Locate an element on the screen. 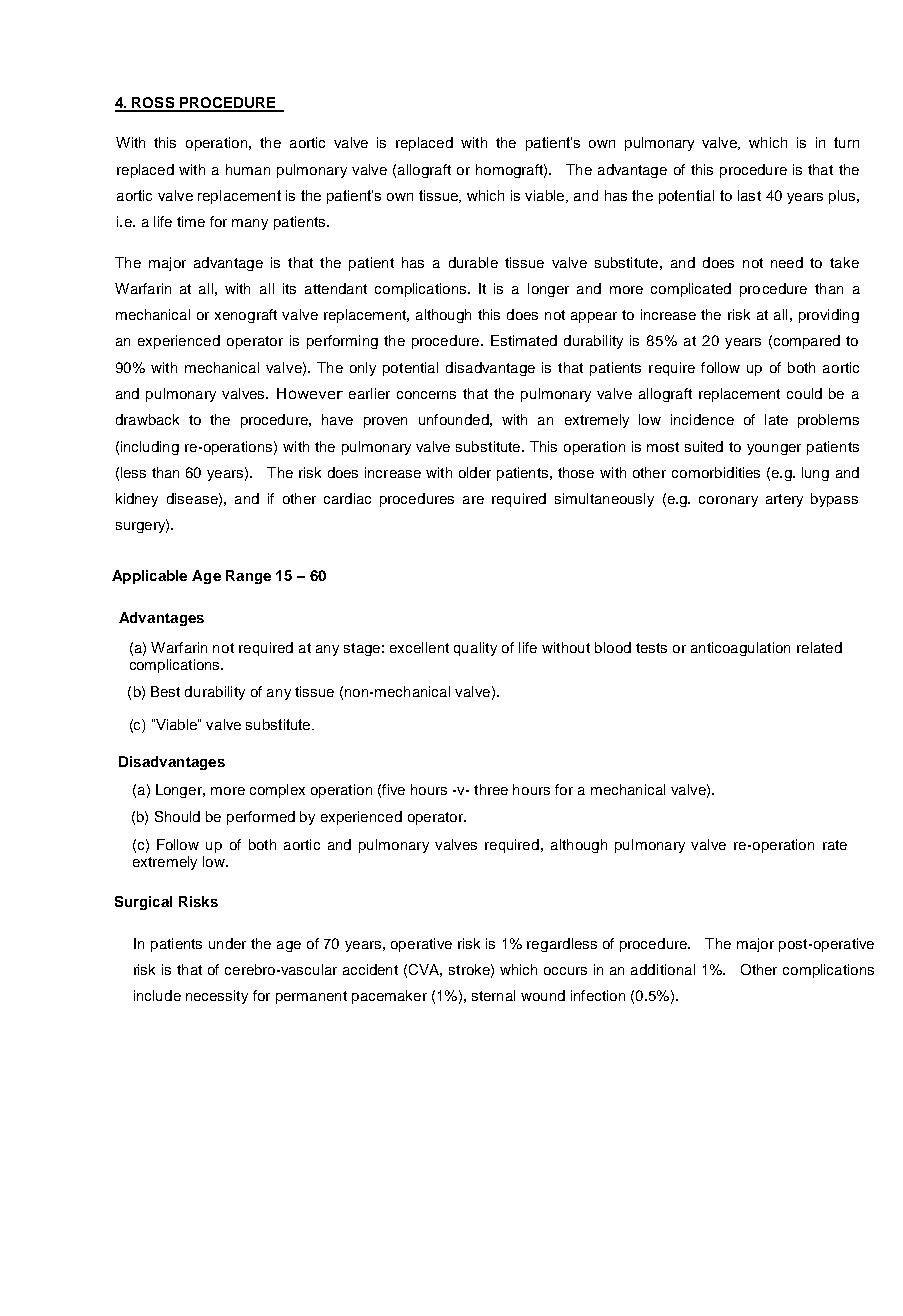 The width and height of the screenshot is (903, 1316). older is located at coordinates (475, 472).
